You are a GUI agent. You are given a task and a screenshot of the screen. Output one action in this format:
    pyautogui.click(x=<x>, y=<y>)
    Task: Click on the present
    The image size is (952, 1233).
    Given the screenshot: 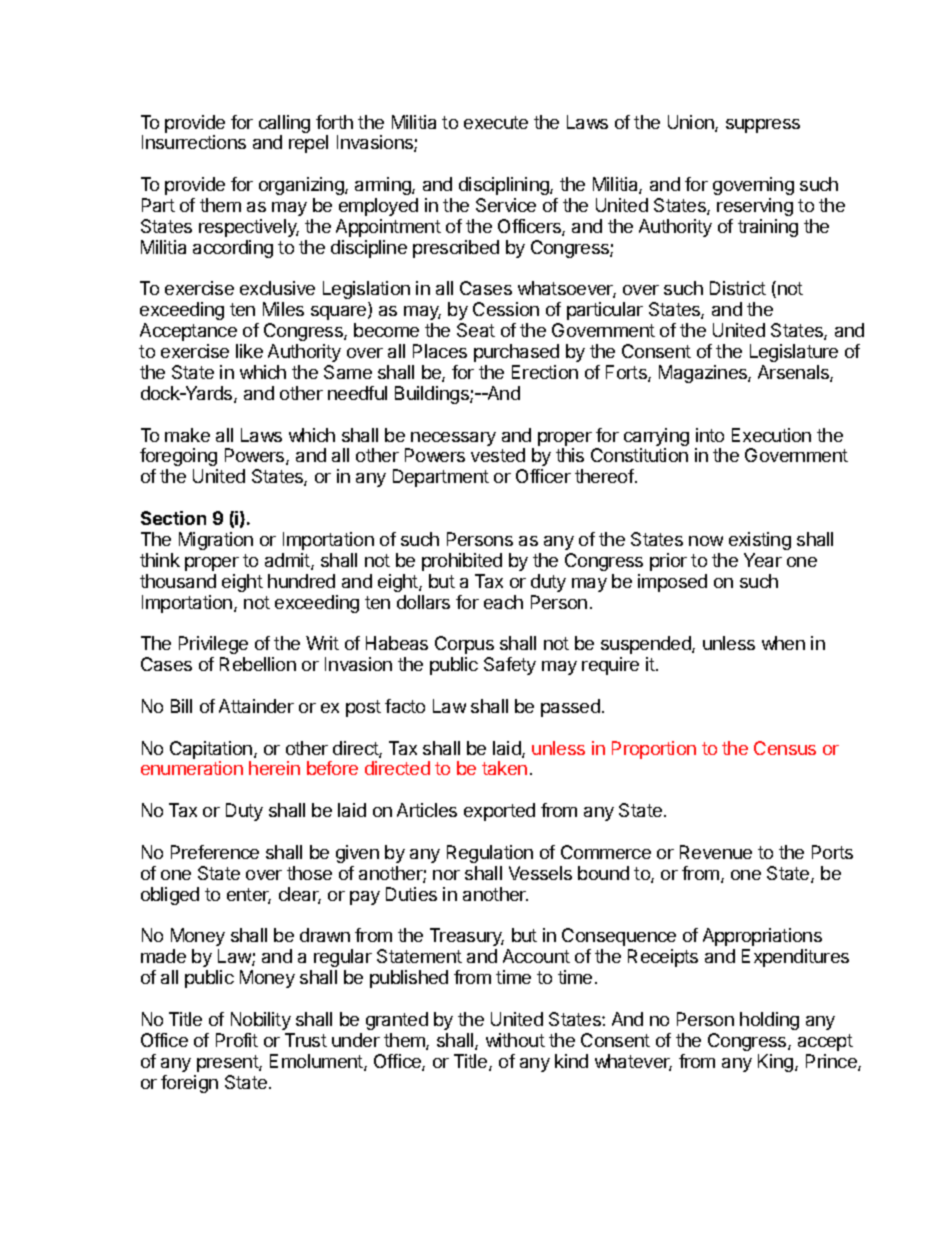 What is the action you would take?
    pyautogui.click(x=228, y=1063)
